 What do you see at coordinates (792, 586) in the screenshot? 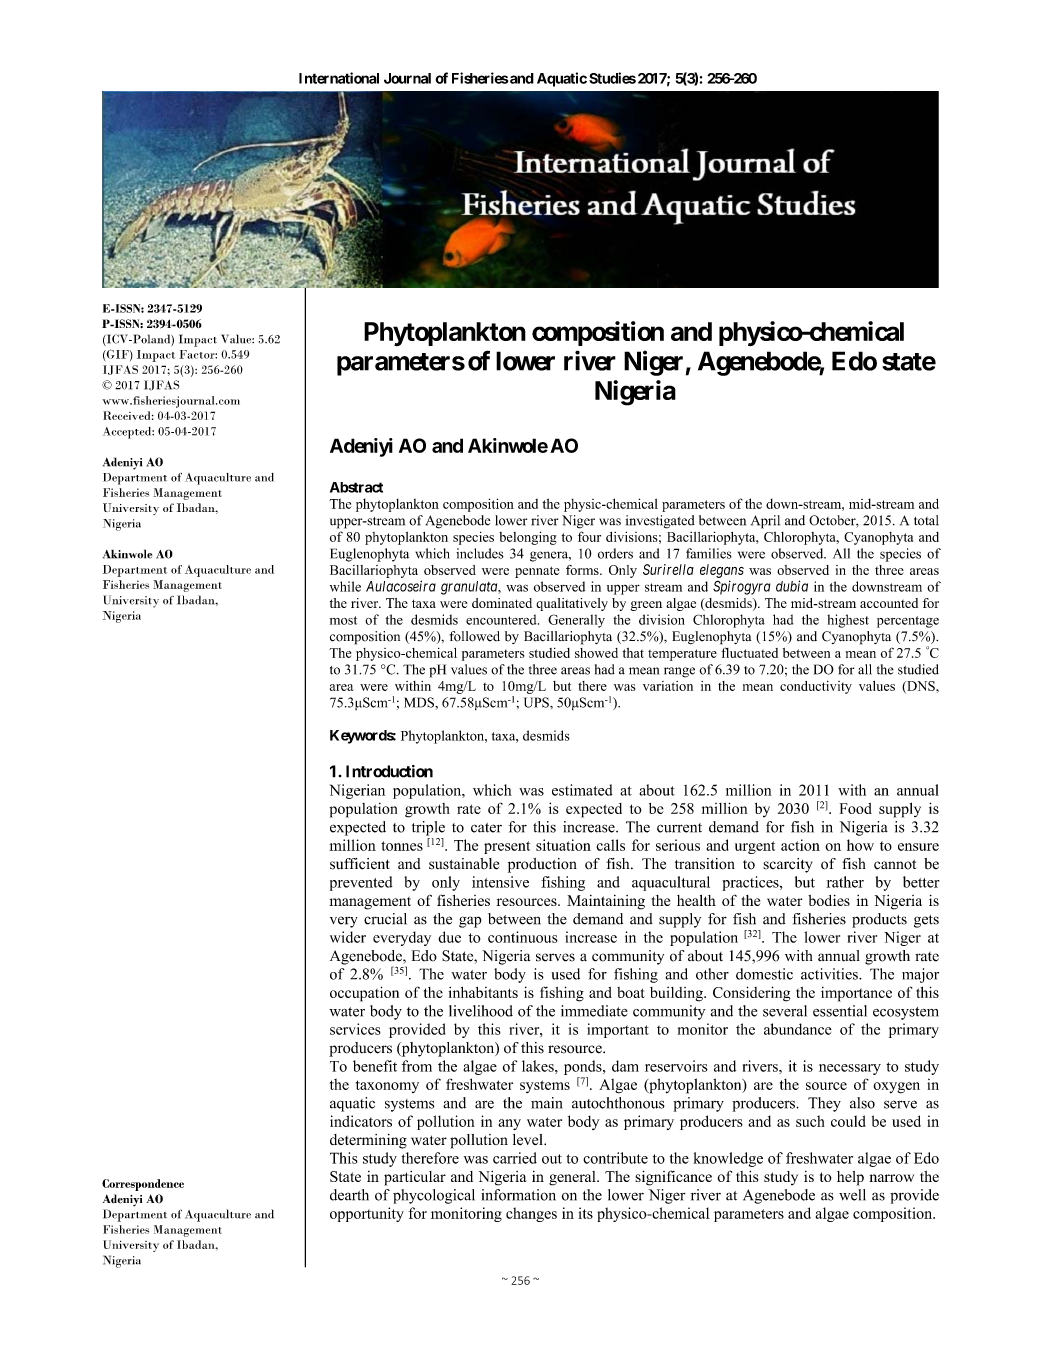
I see `dubia` at bounding box center [792, 586].
